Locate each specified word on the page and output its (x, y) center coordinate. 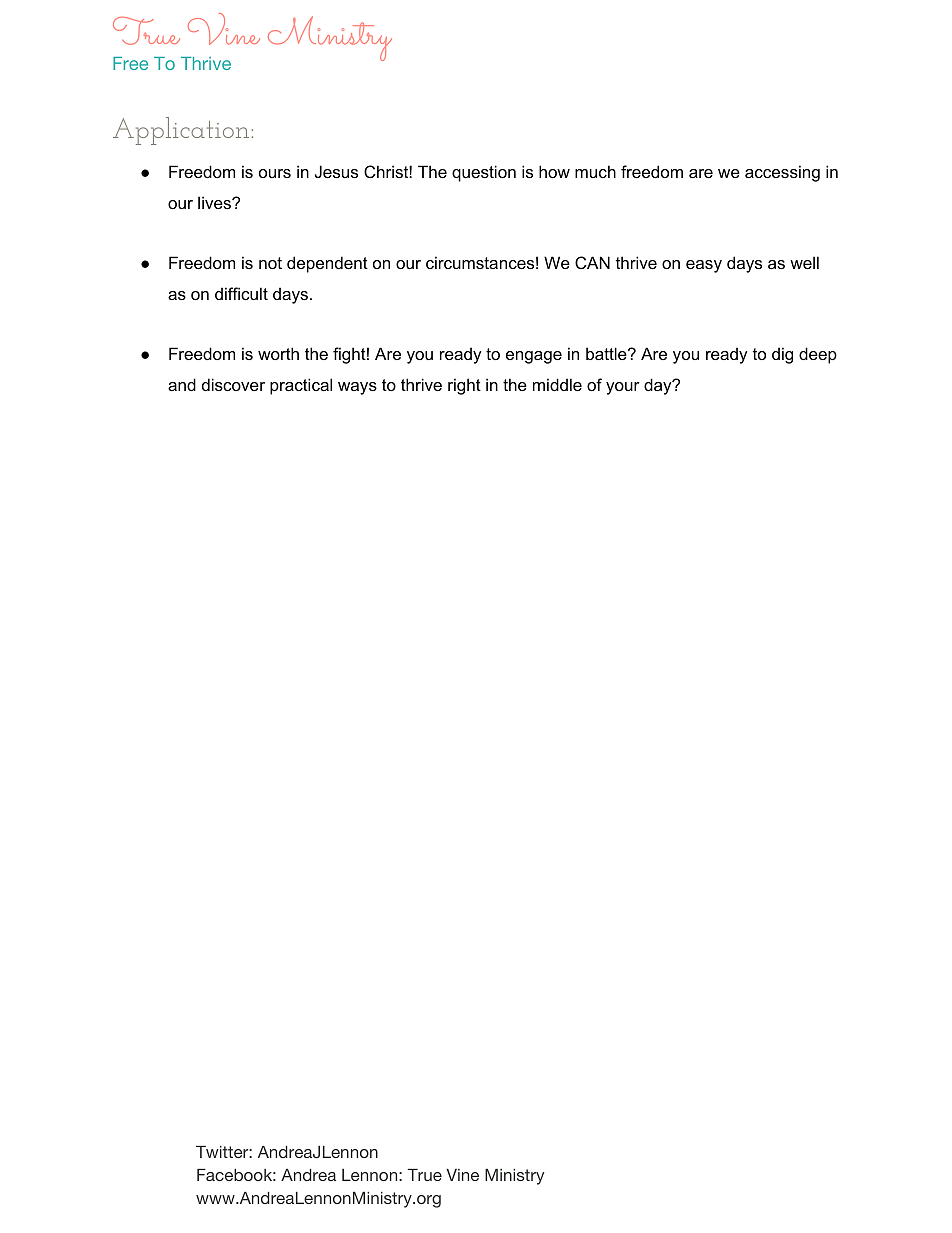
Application (181, 131)
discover (233, 384)
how (554, 171)
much (595, 171)
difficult (241, 293)
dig (782, 355)
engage (534, 357)
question (484, 173)
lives (215, 202)
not (270, 263)
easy (704, 266)
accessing (782, 173)
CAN (592, 262)
